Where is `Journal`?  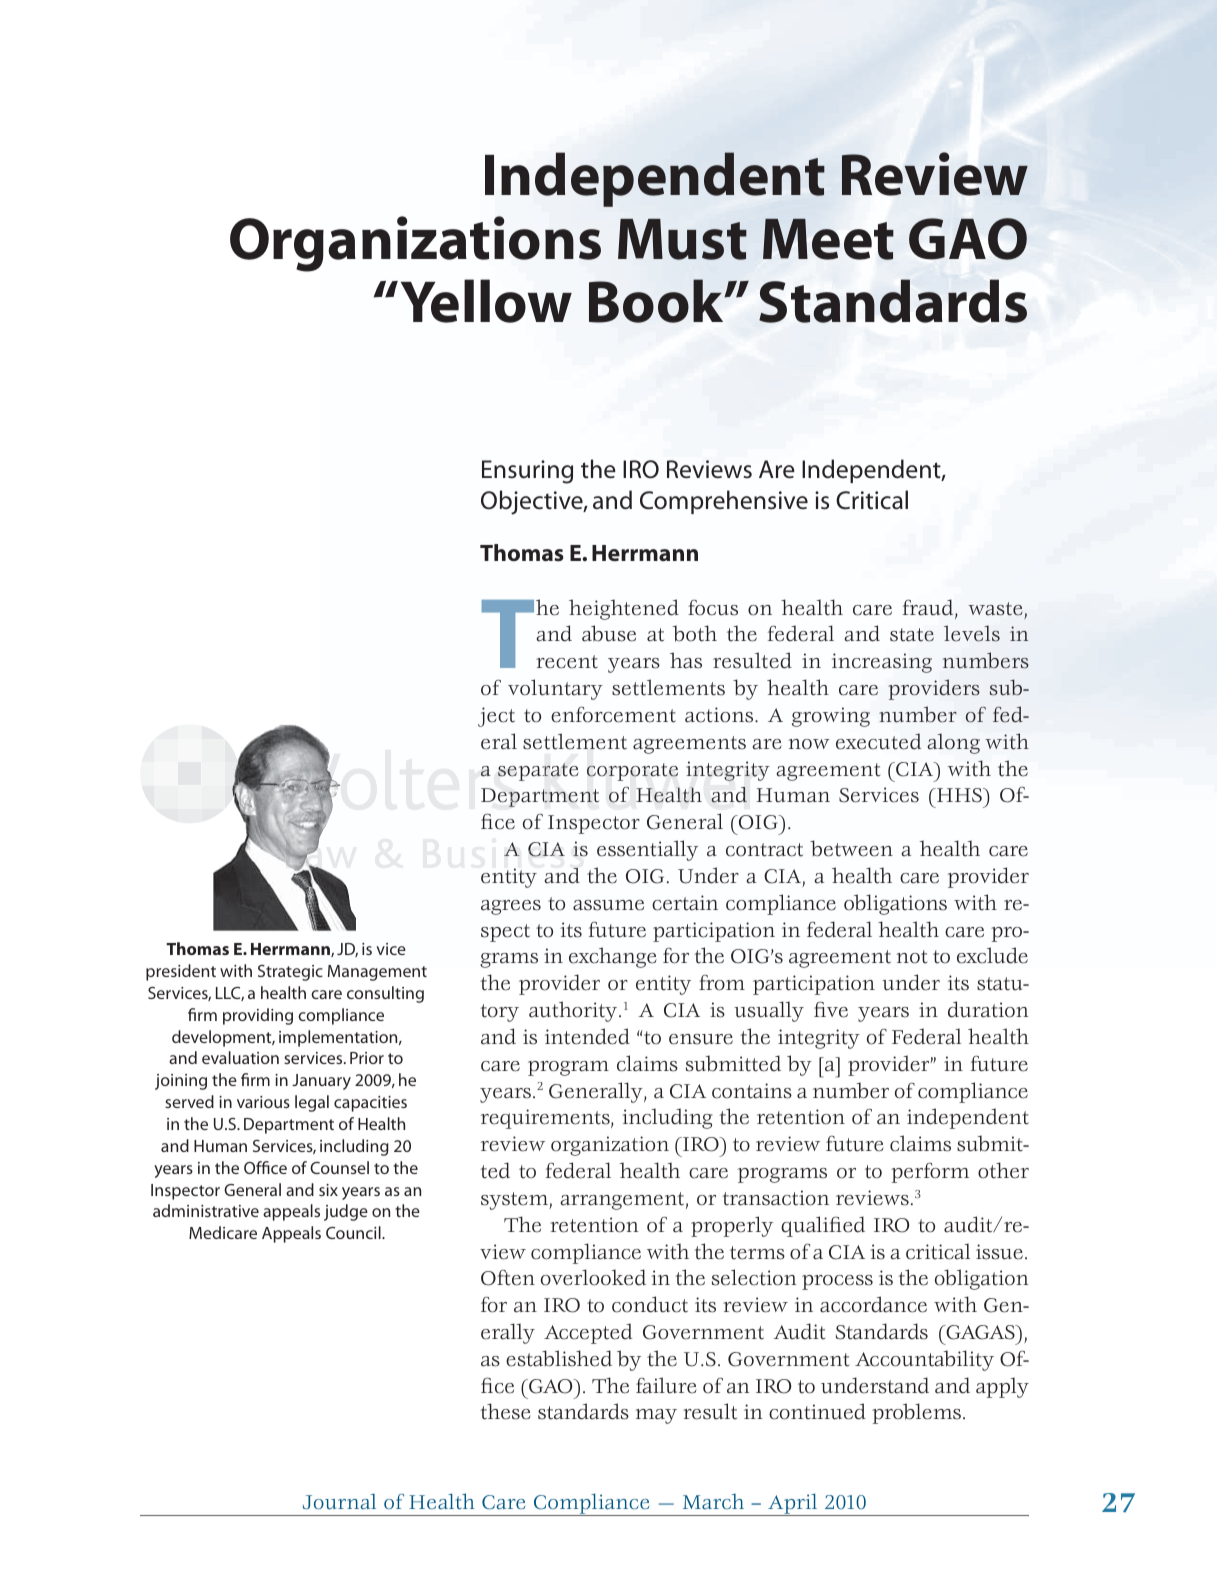
Journal is located at coordinates (339, 1502).
